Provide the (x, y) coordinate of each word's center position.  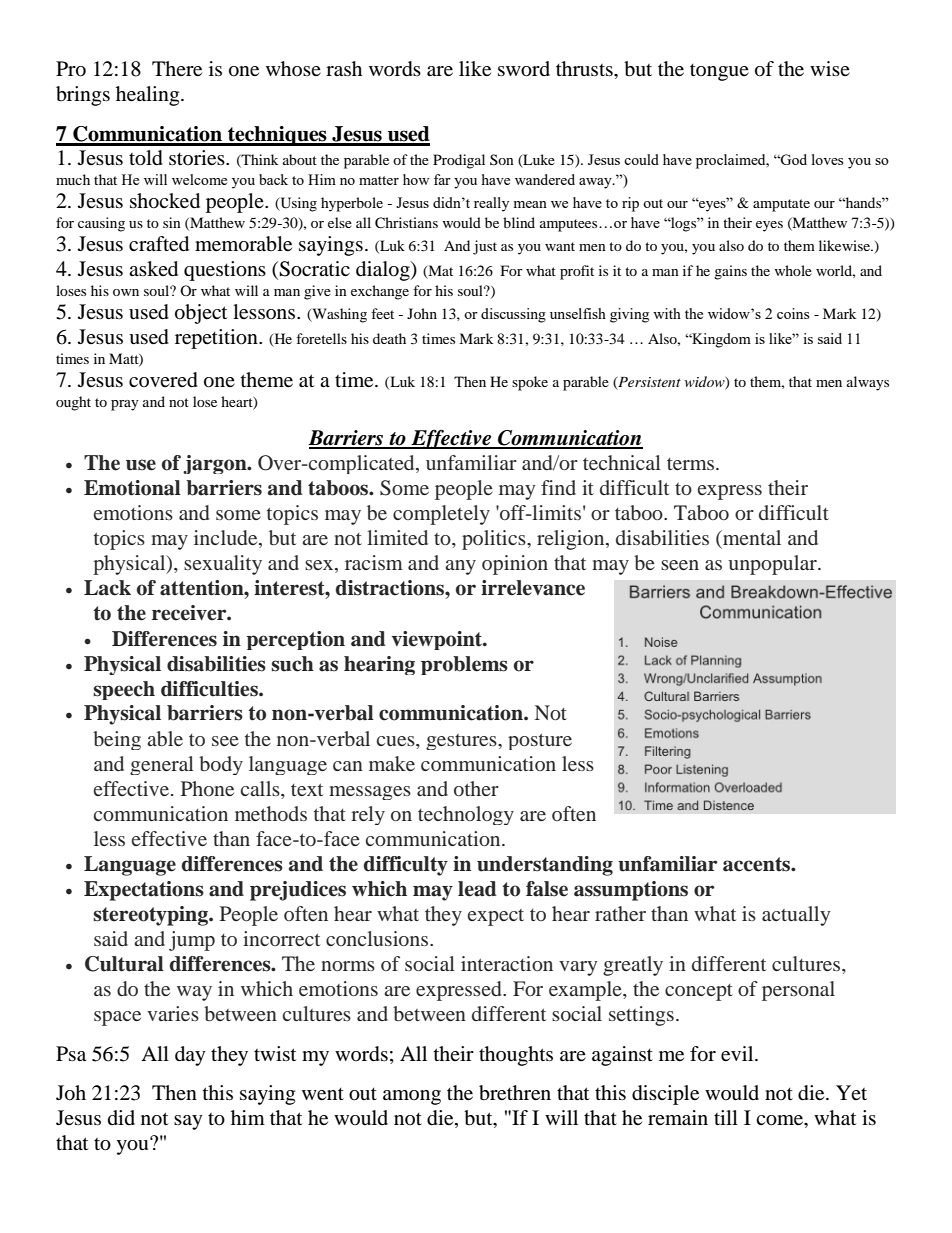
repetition (217, 339)
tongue (719, 72)
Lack (107, 588)
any (460, 567)
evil (738, 1054)
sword (524, 69)
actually (796, 916)
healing (149, 96)
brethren (515, 1093)
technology (466, 815)
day (190, 1056)
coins (793, 313)
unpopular (773, 565)
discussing (513, 315)
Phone (207, 788)
